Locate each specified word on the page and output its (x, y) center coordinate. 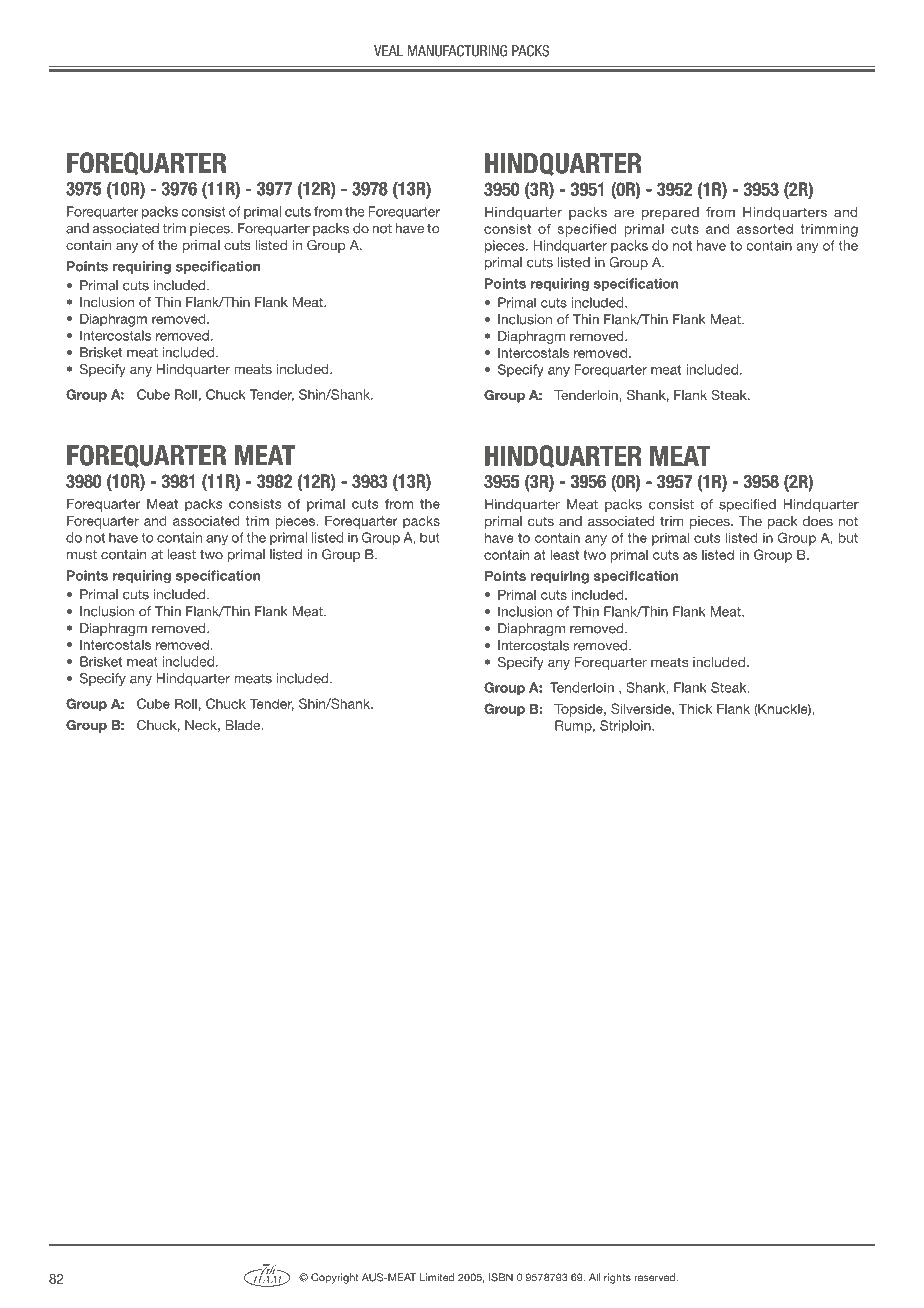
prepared (670, 213)
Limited (437, 1277)
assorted (765, 229)
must (82, 555)
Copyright (334, 1278)
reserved (656, 1277)
